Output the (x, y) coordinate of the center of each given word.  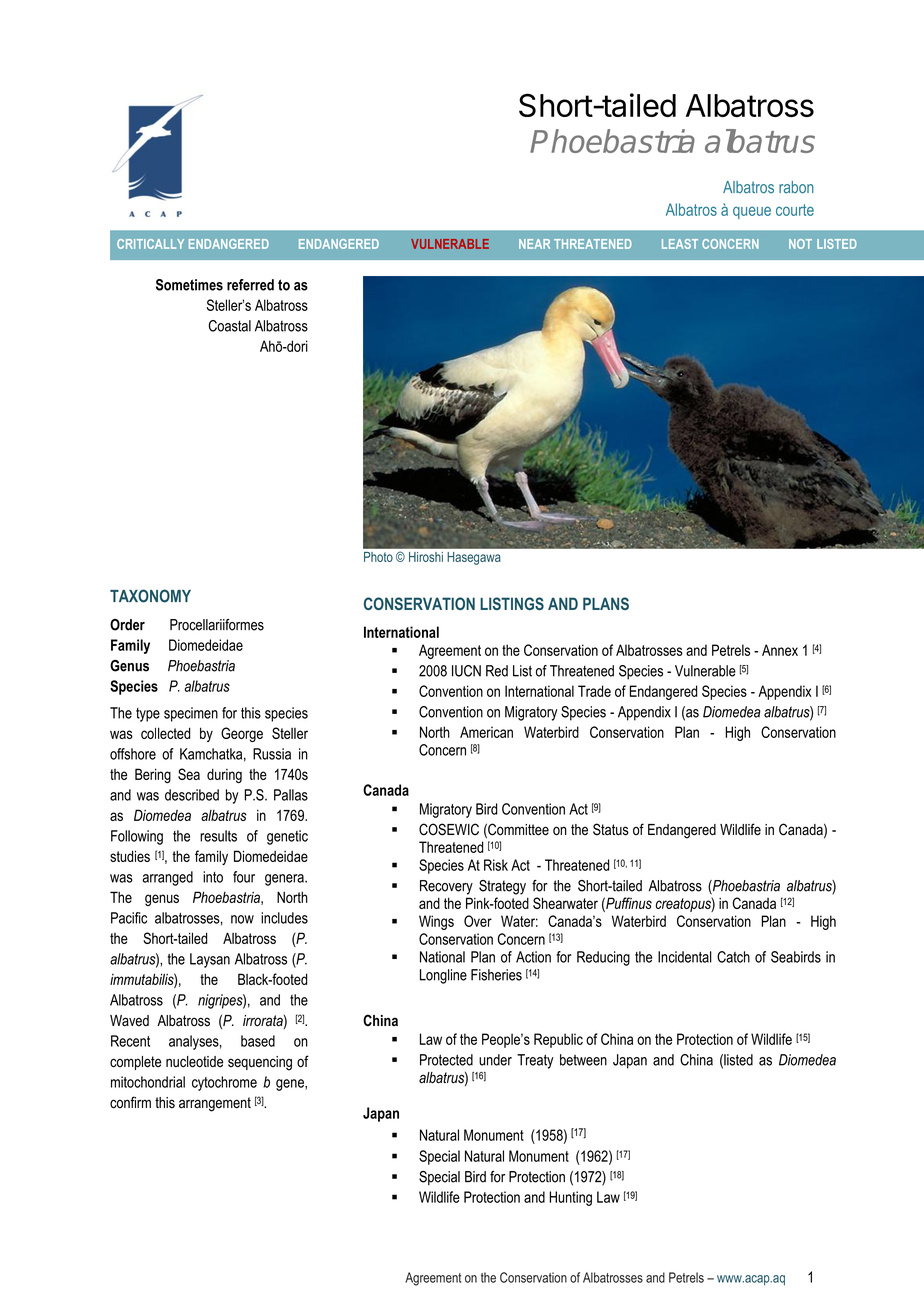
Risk (496, 865)
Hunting (570, 1198)
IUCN (466, 671)
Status (611, 829)
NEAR (534, 244)
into (213, 877)
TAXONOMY (150, 596)
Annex (780, 650)
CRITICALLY (150, 244)
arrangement (215, 1104)
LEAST (680, 244)
